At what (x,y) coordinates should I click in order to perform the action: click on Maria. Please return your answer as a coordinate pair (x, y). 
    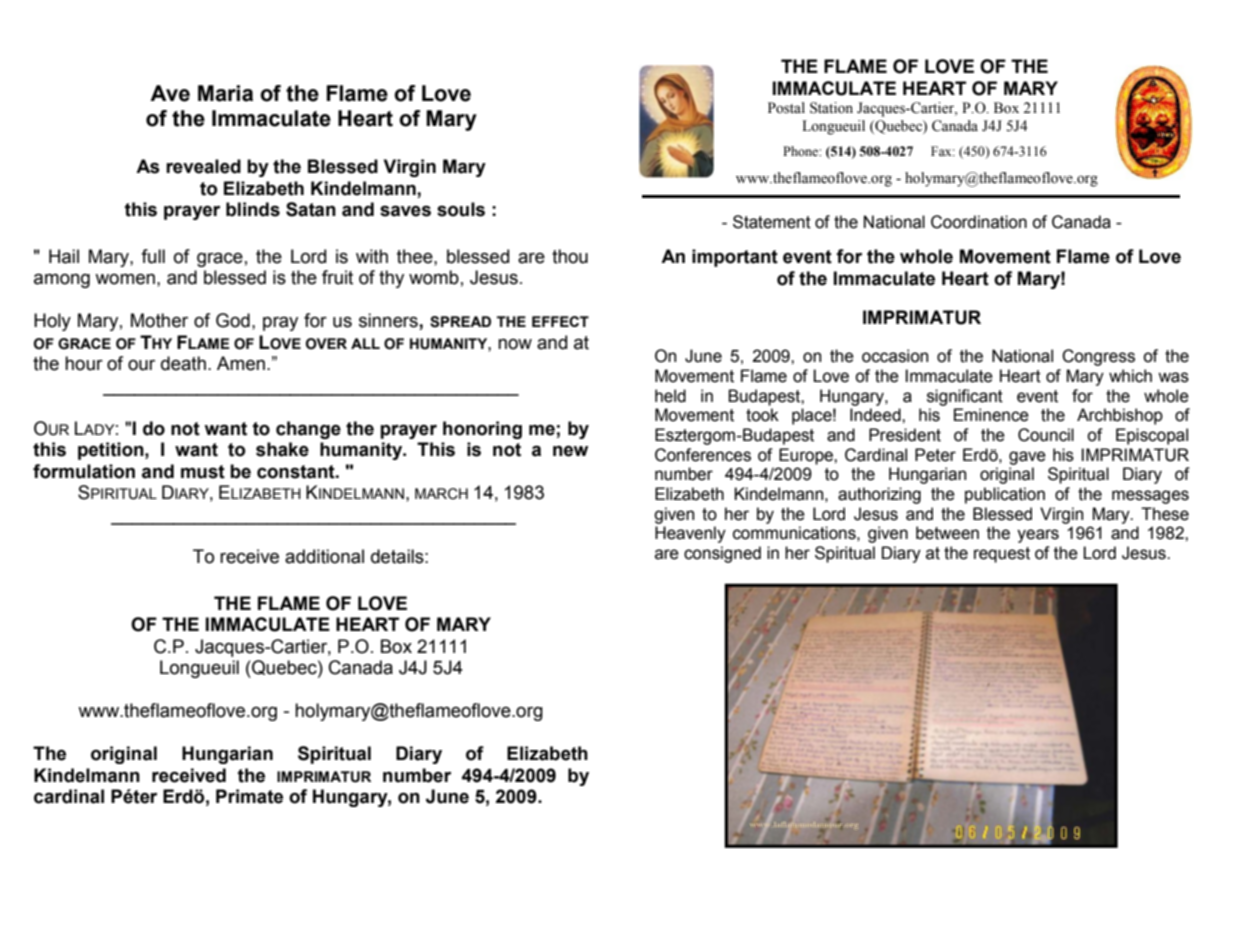
    Looking at the image, I should click on (225, 93).
